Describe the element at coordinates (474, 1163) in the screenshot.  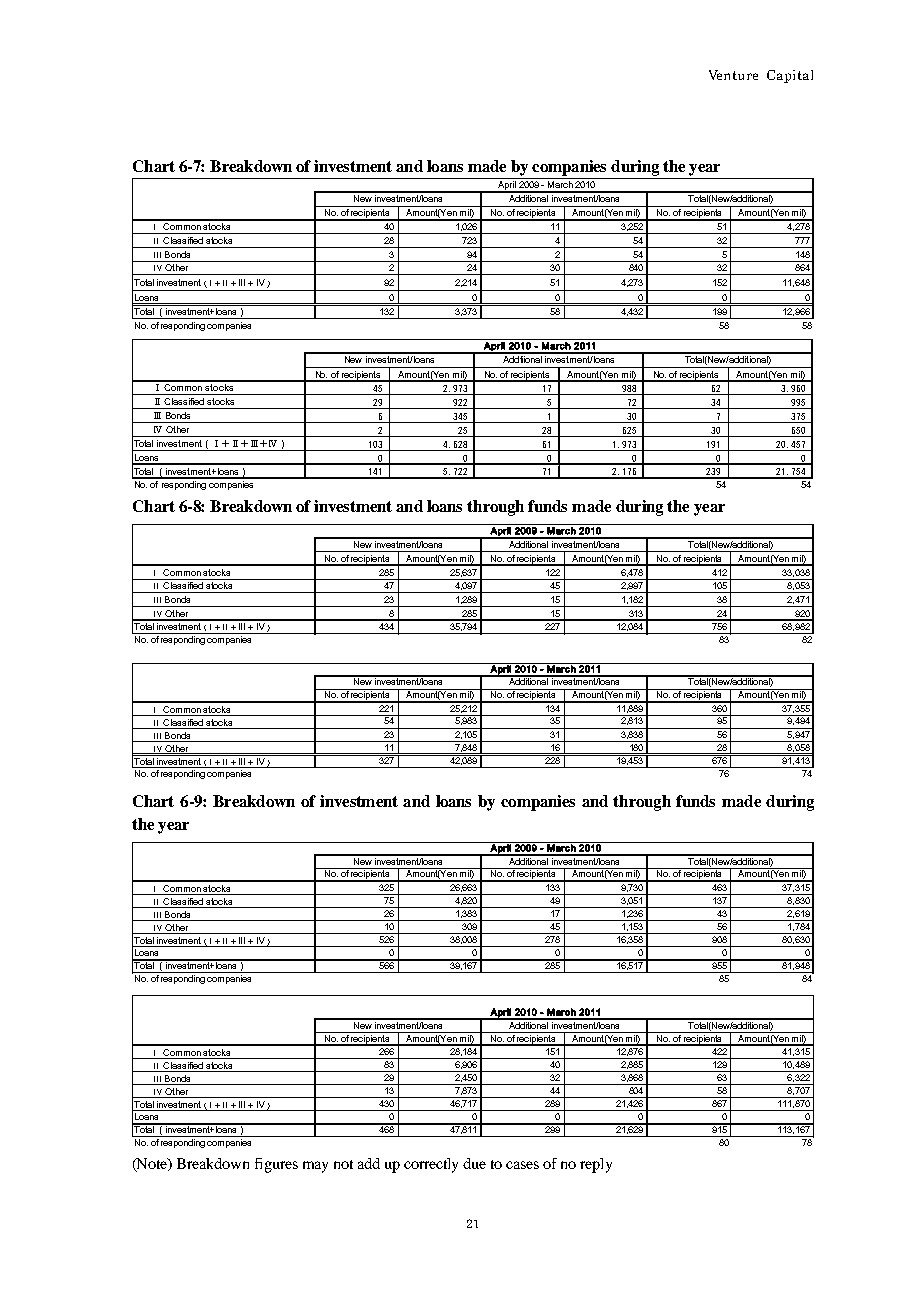
I see `due` at that location.
